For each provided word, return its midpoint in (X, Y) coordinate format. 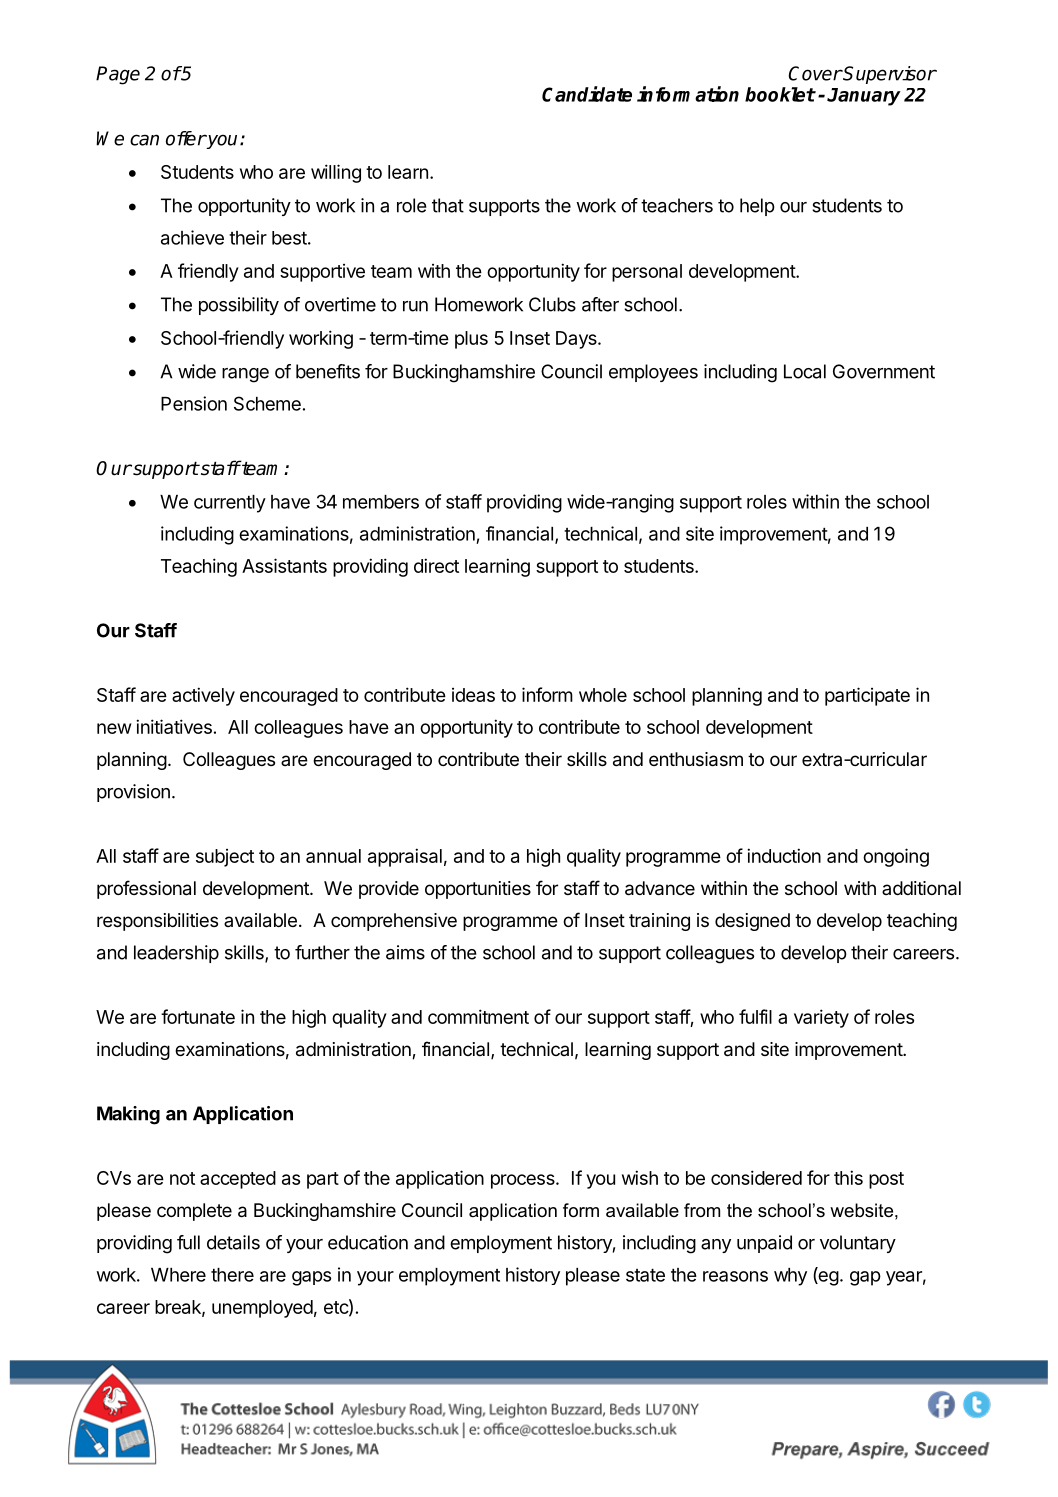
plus (471, 340)
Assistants (284, 565)
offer (186, 138)
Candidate (587, 94)
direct (436, 565)
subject (225, 858)
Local (805, 371)
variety (821, 1018)
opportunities (478, 890)
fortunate (198, 1016)
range (245, 375)
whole (603, 695)
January (864, 97)
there (232, 1275)
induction (784, 855)
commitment (478, 1016)
